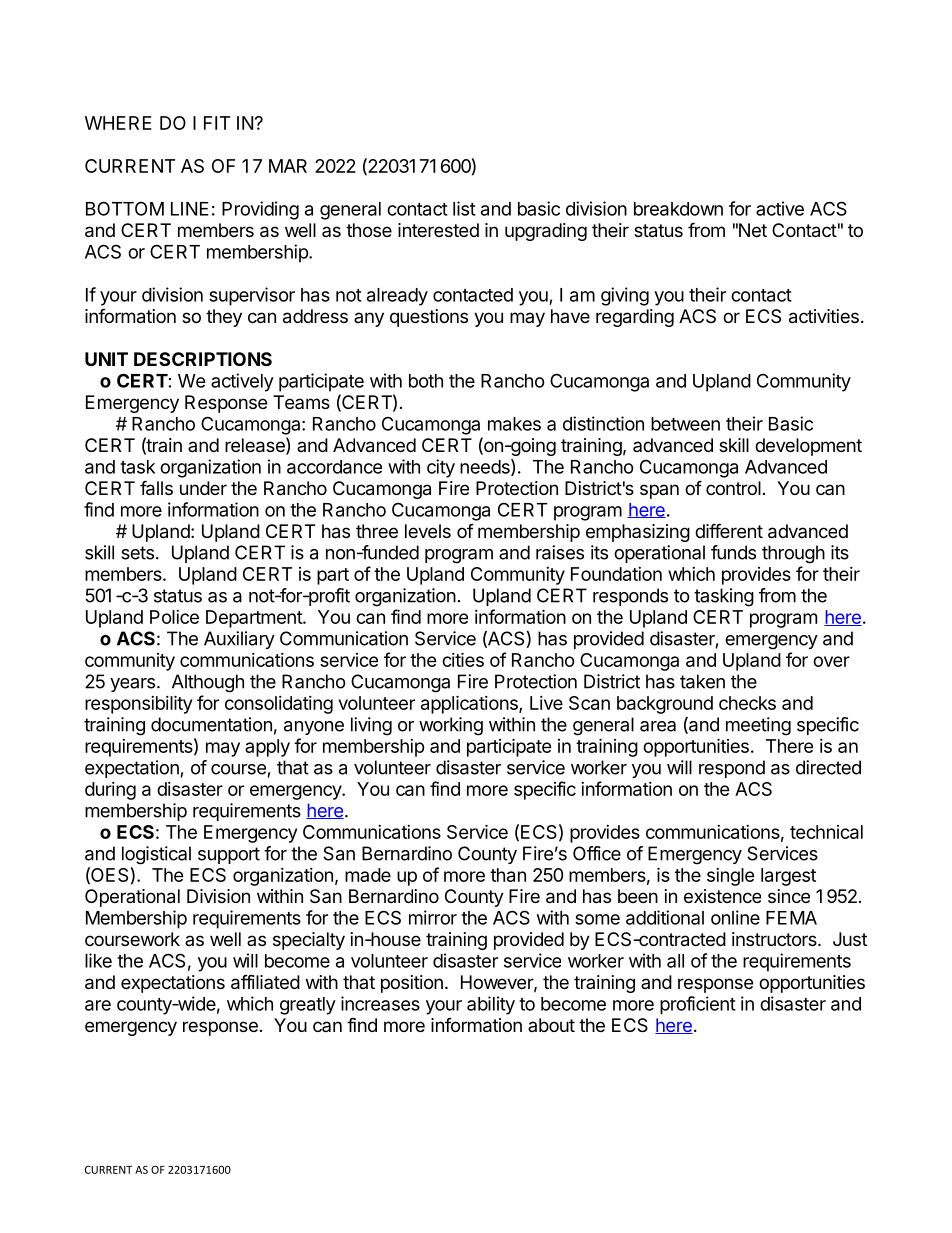  Describe the element at coordinates (828, 767) in the document. I see `directed` at that location.
